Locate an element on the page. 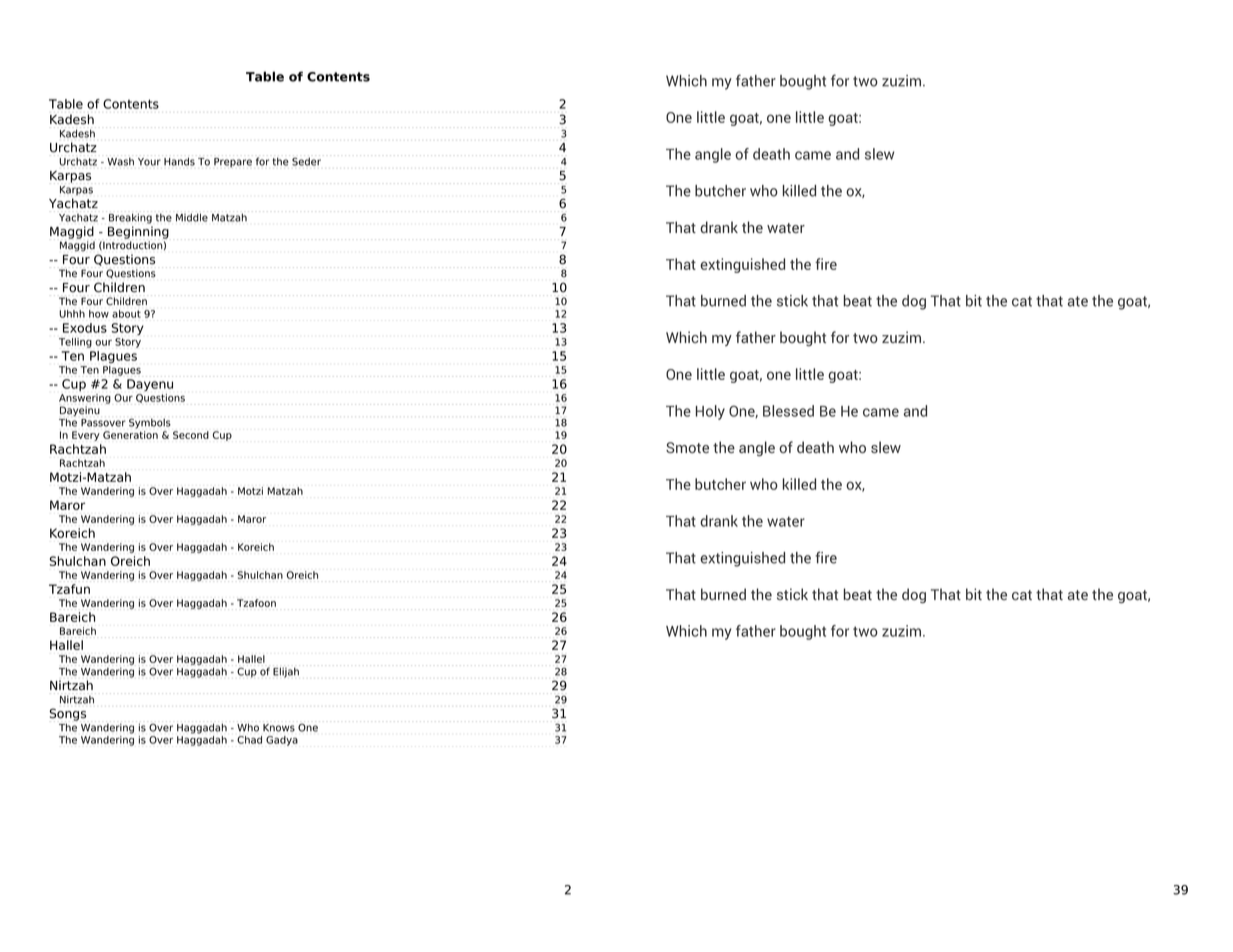 This document has width=1233, height=952. Seder is located at coordinates (306, 161).
